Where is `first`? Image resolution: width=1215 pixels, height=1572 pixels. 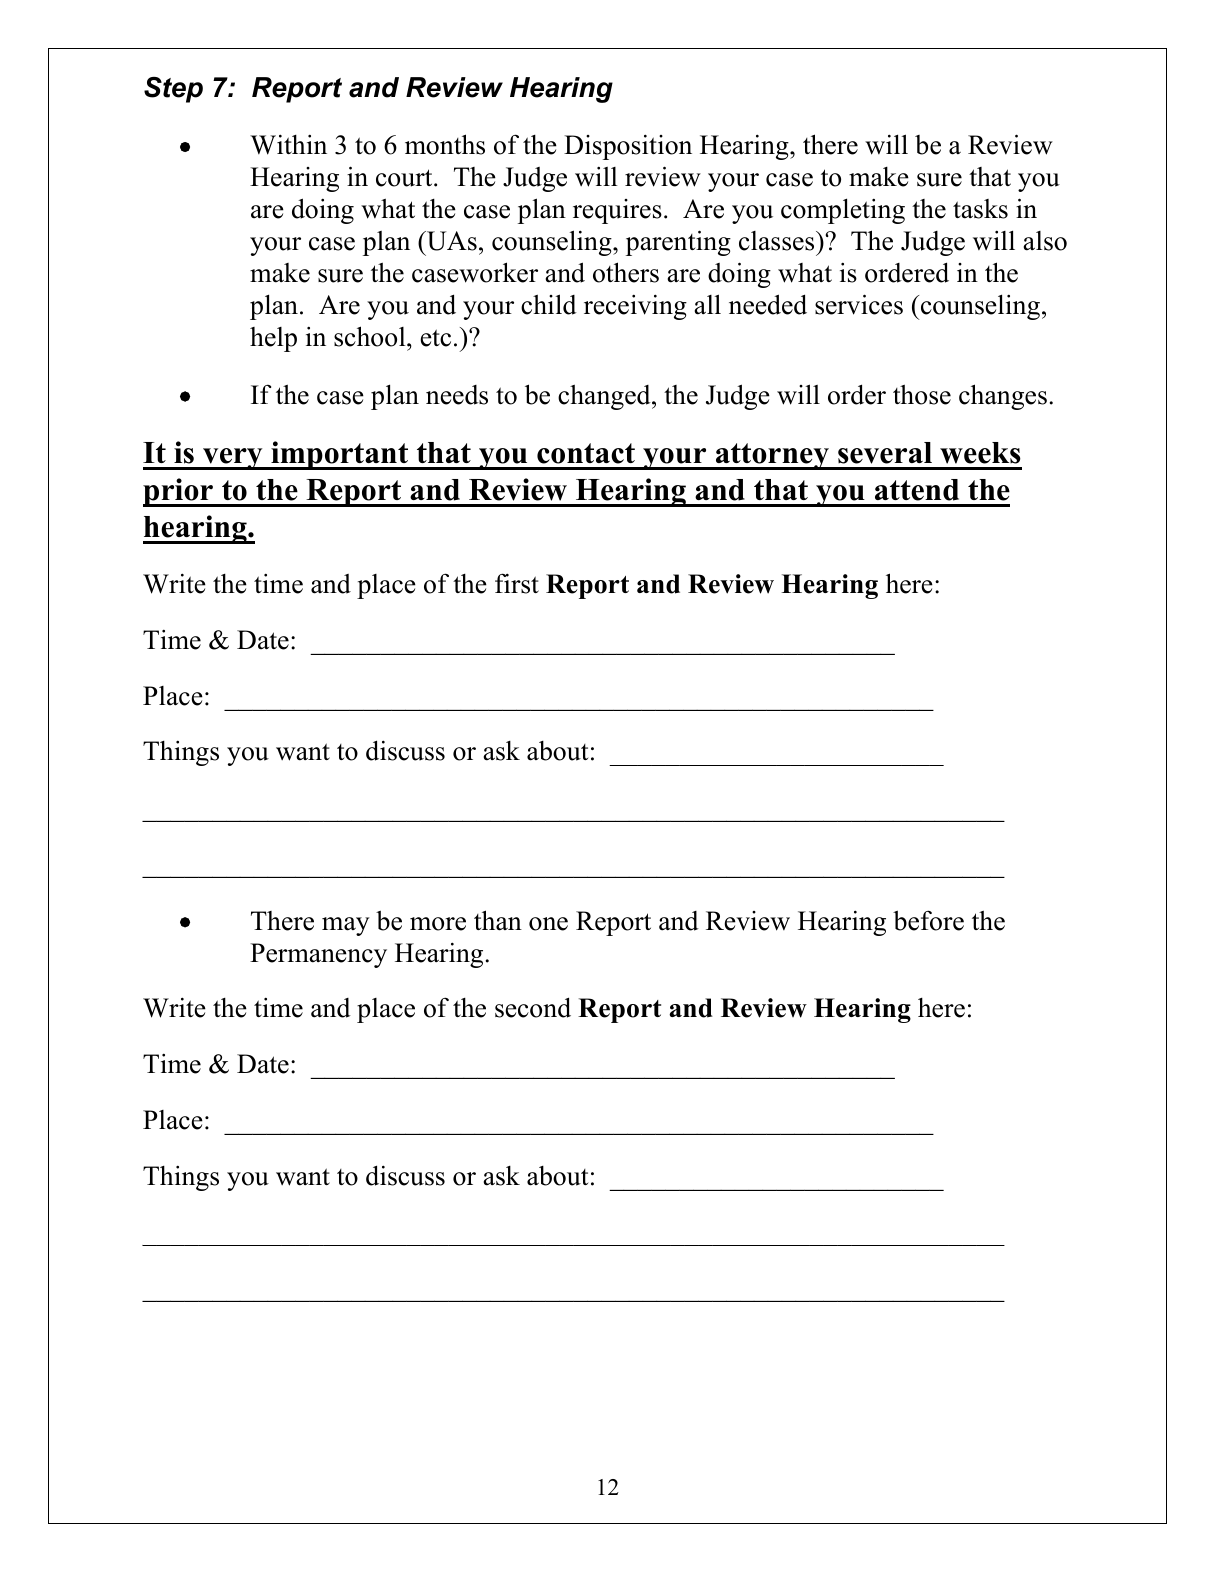
first is located at coordinates (517, 583).
